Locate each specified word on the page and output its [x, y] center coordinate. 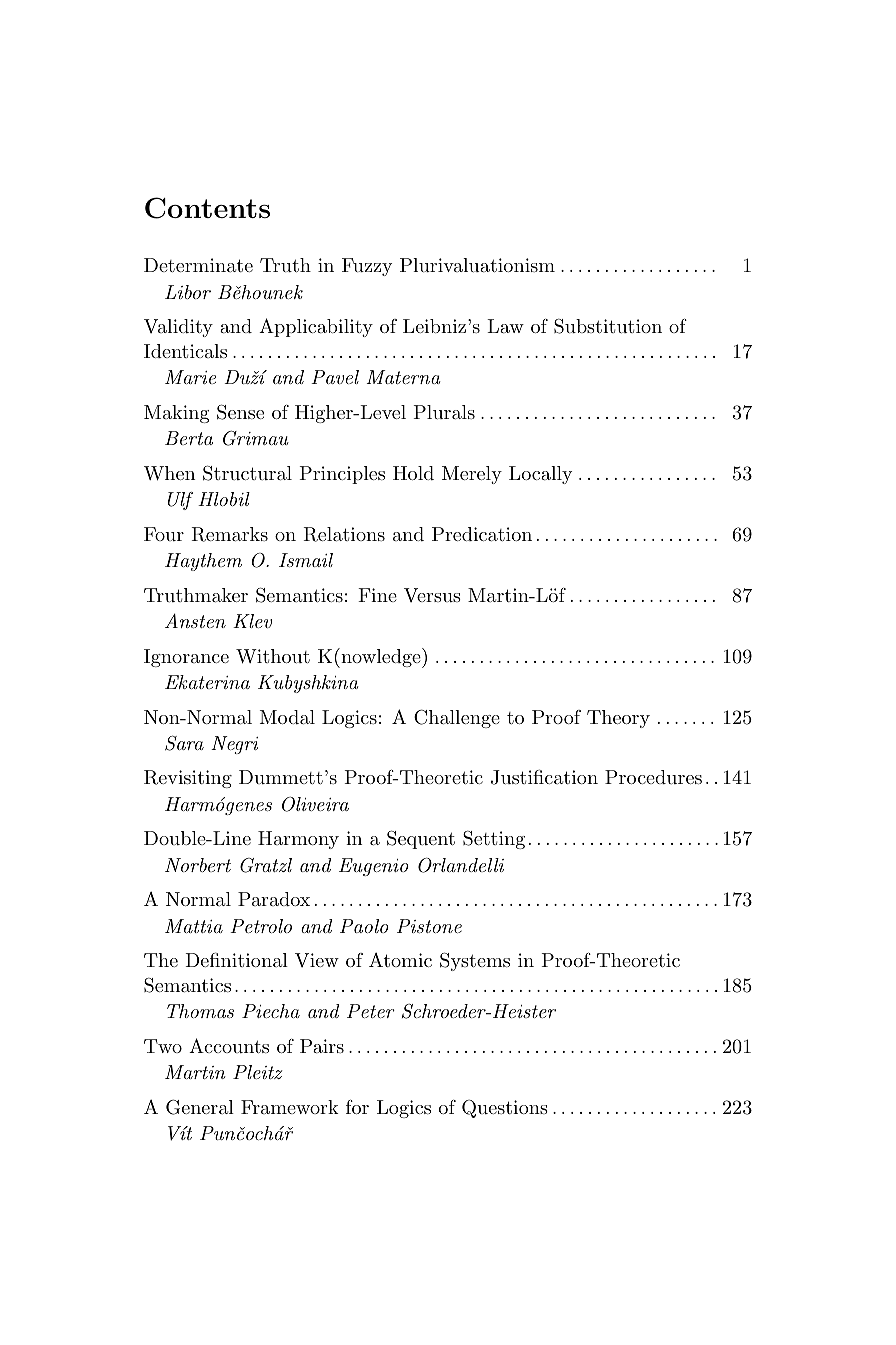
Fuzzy [367, 267]
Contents [207, 208]
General [200, 1107]
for [357, 1107]
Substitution [608, 326]
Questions [505, 1109]
